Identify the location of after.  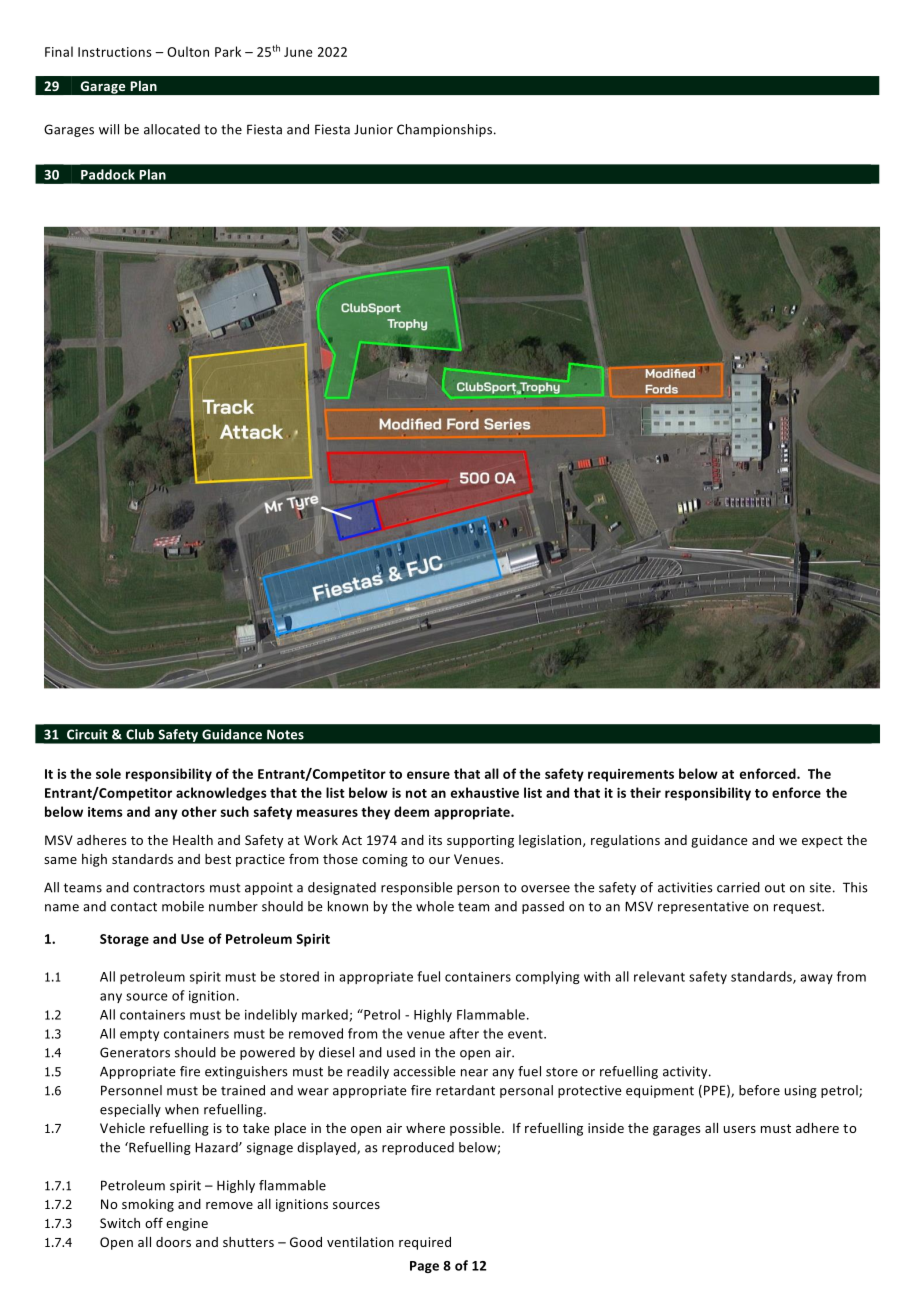
(464, 1033).
